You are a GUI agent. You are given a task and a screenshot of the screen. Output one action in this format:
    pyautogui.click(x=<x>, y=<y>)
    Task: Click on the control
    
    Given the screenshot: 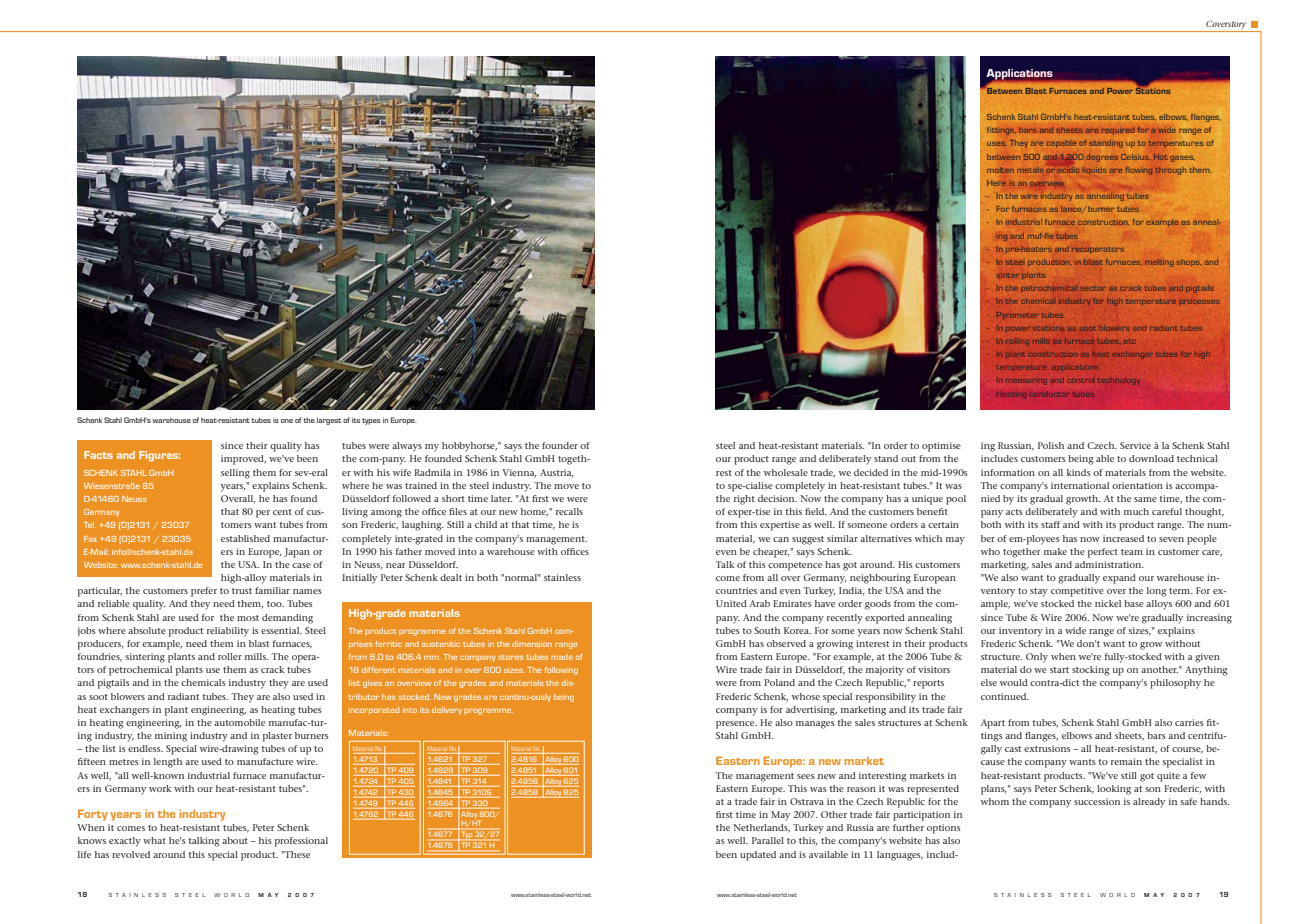 What is the action you would take?
    pyautogui.click(x=1080, y=381)
